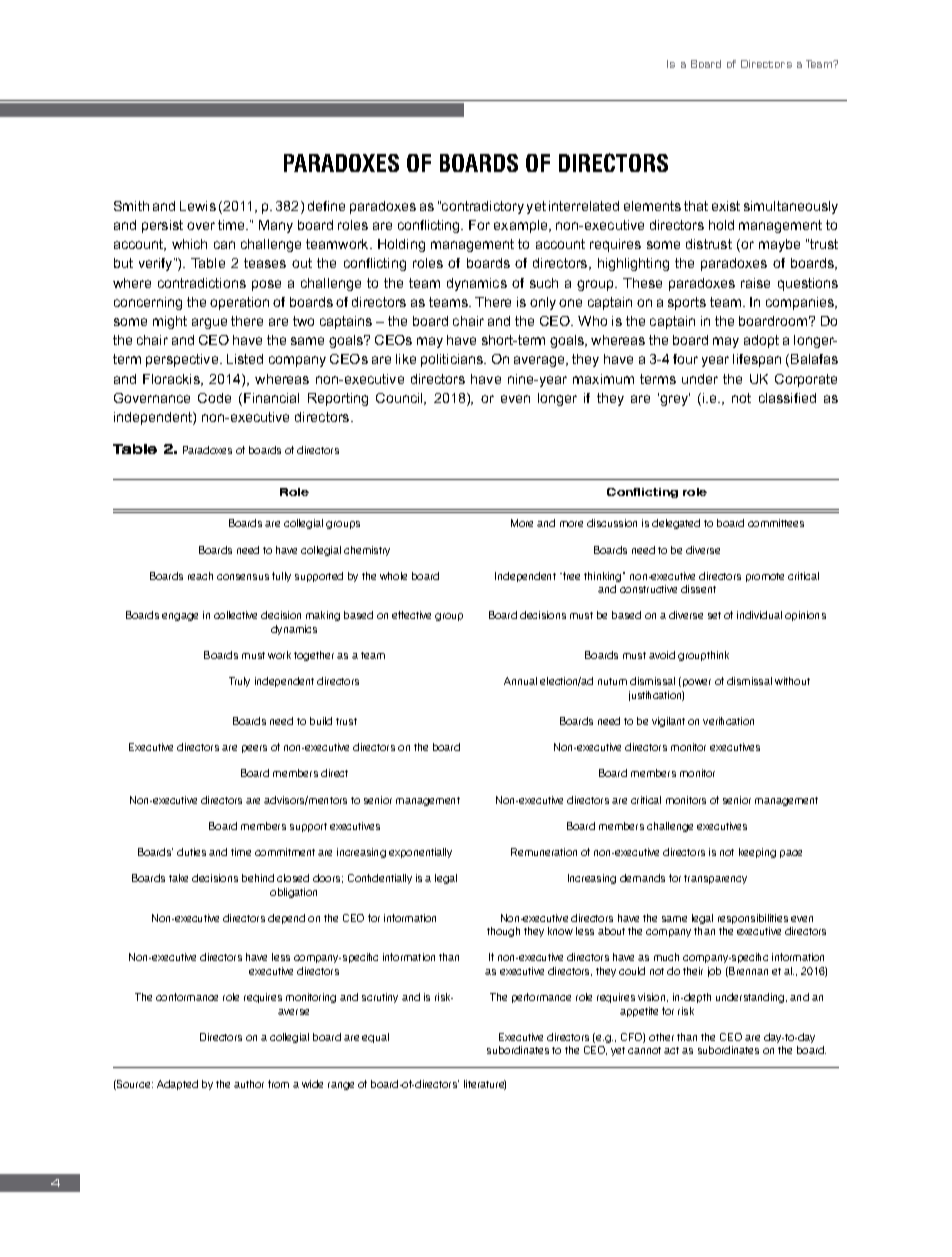 The image size is (952, 1257). Describe the element at coordinates (671, 1050) in the screenshot. I see `act` at that location.
